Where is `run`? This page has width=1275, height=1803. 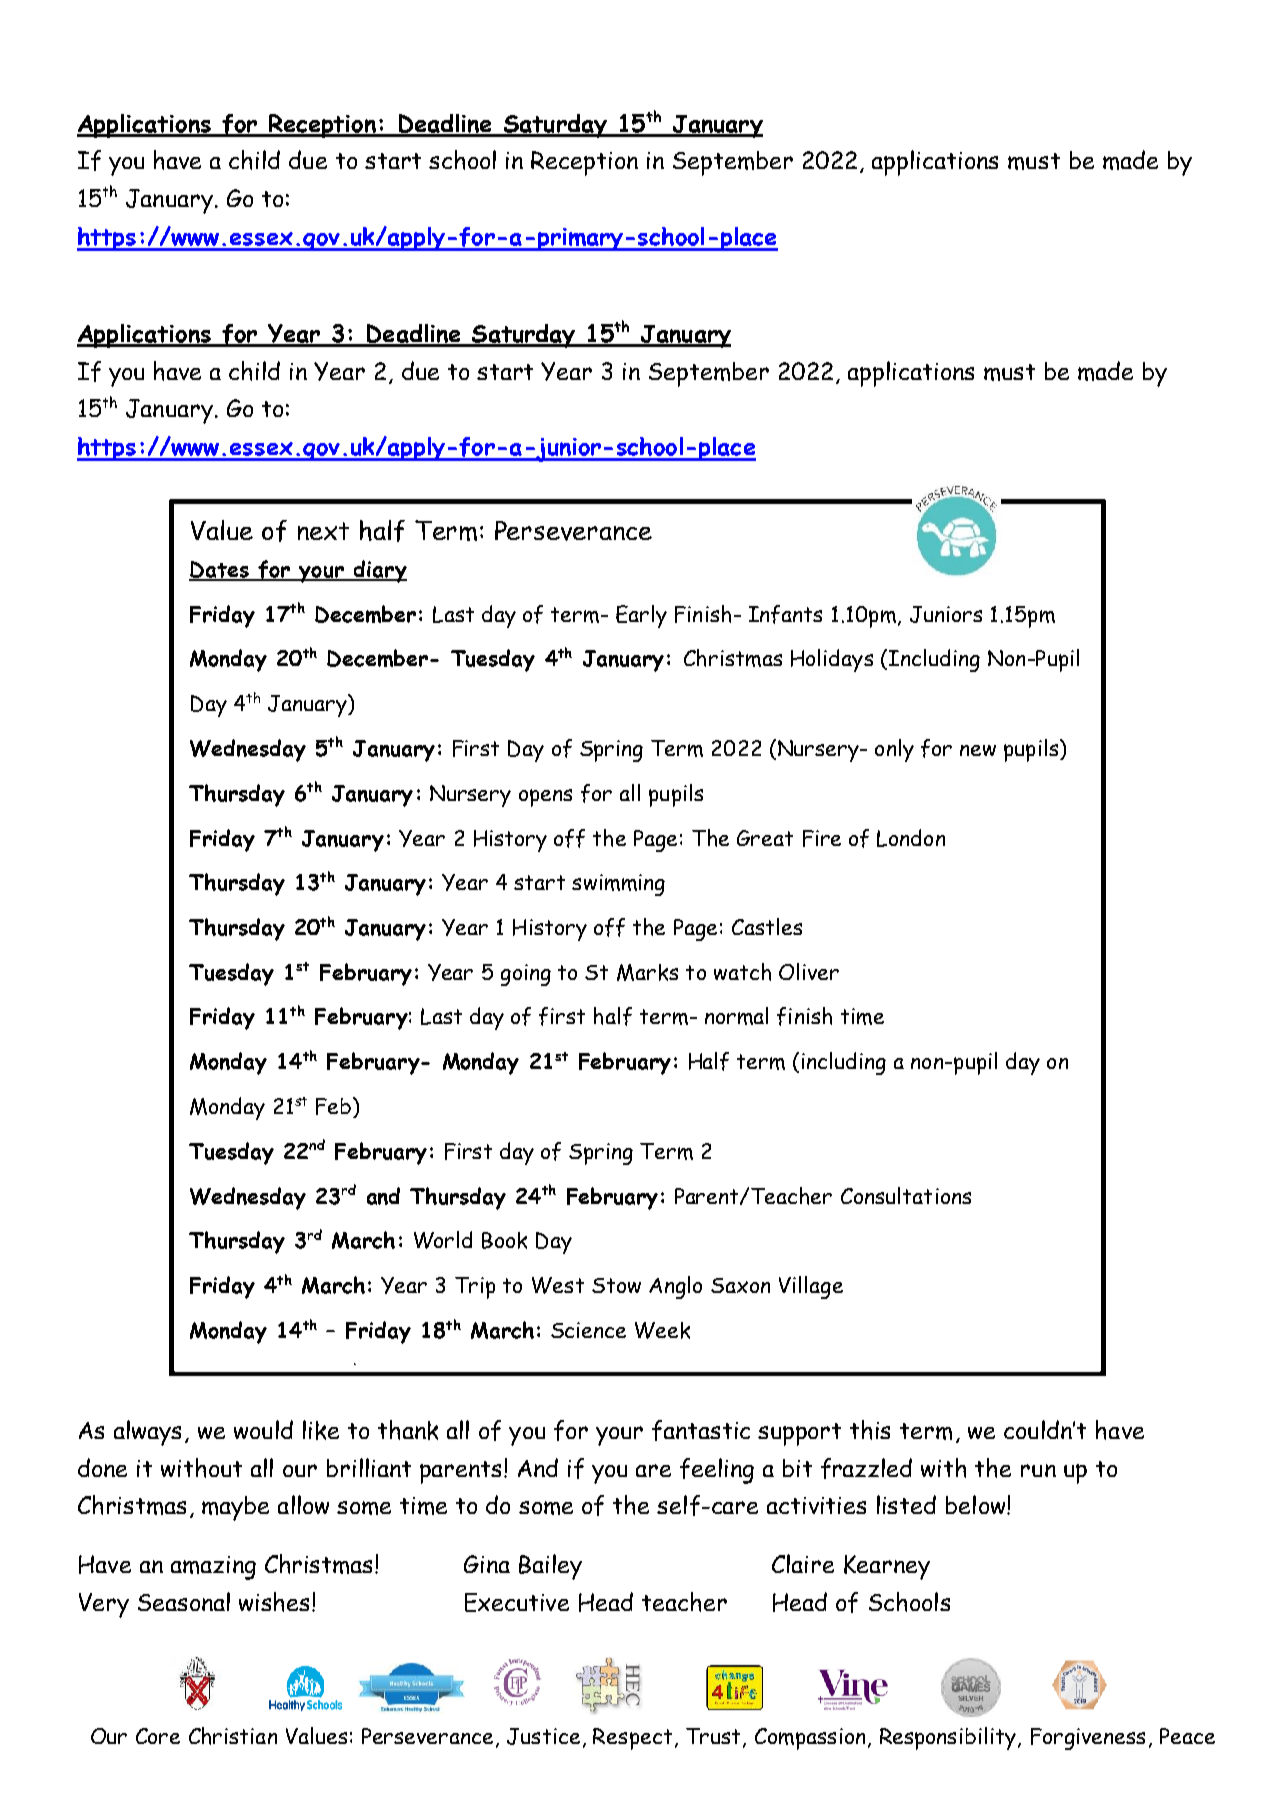 run is located at coordinates (1038, 1470).
